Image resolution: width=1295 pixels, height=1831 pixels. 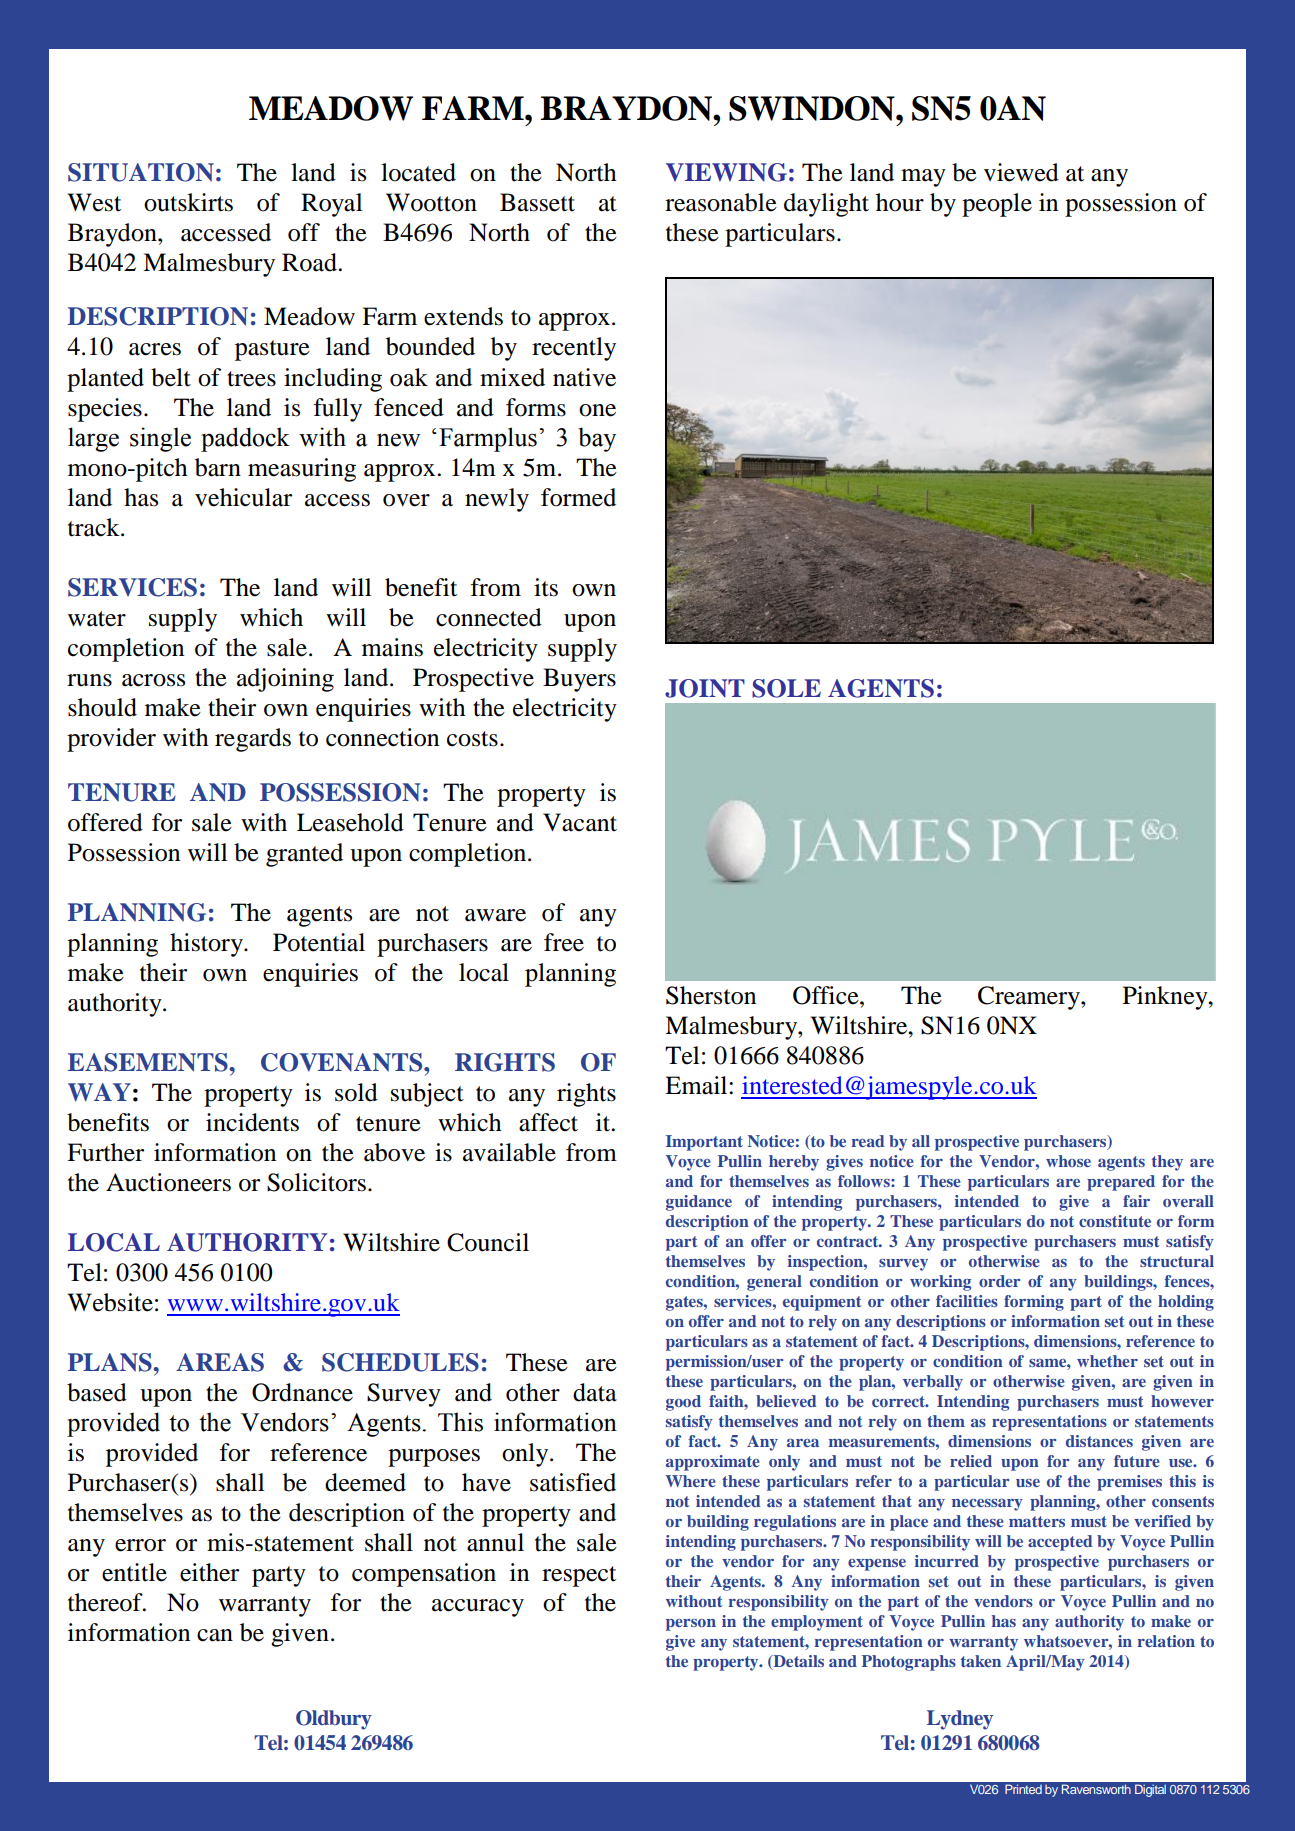 What do you see at coordinates (1068, 1161) in the image?
I see `whose` at bounding box center [1068, 1161].
